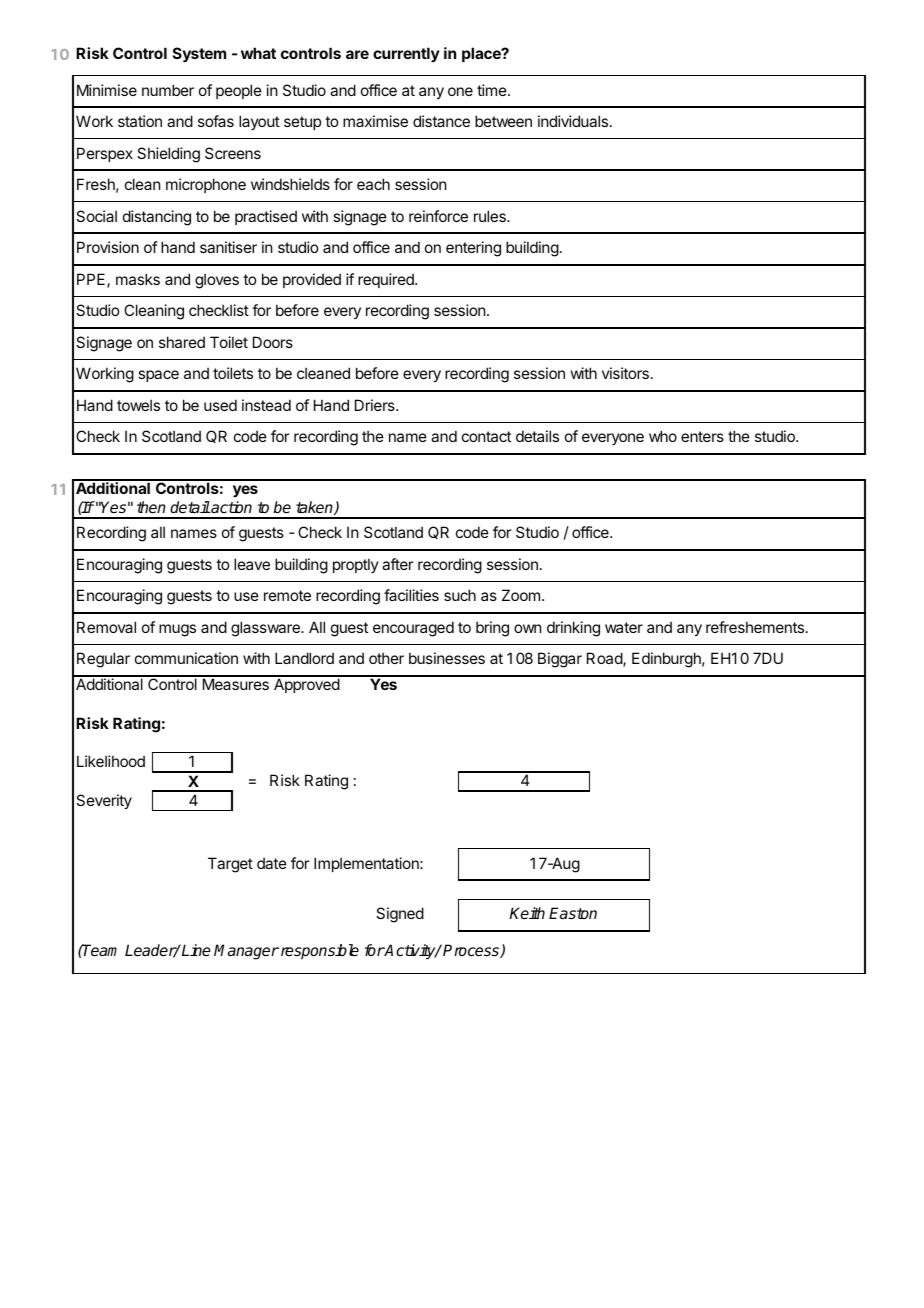  What do you see at coordinates (406, 54) in the image?
I see `currently` at bounding box center [406, 54].
